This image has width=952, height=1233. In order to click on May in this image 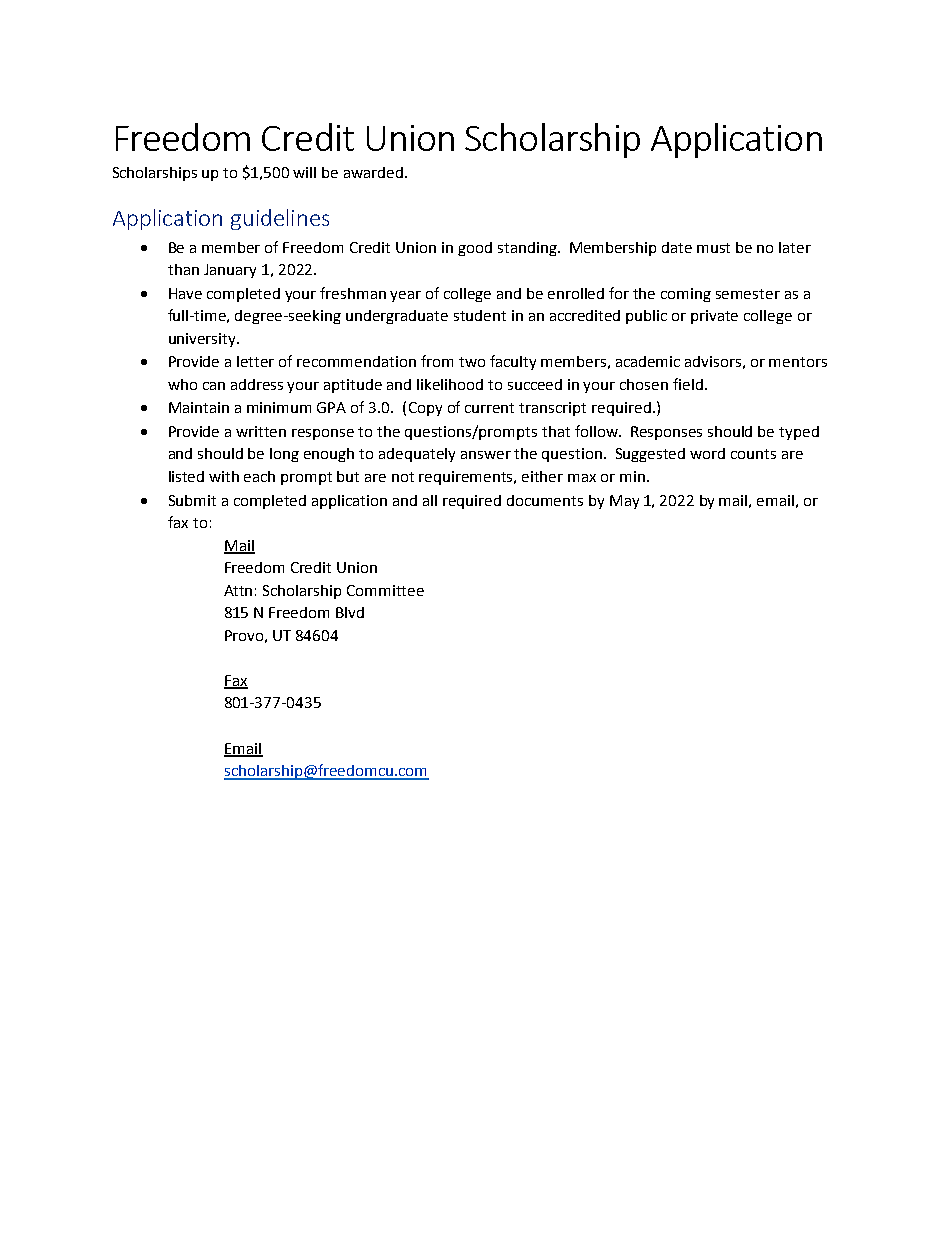, I will do `click(624, 502)`.
